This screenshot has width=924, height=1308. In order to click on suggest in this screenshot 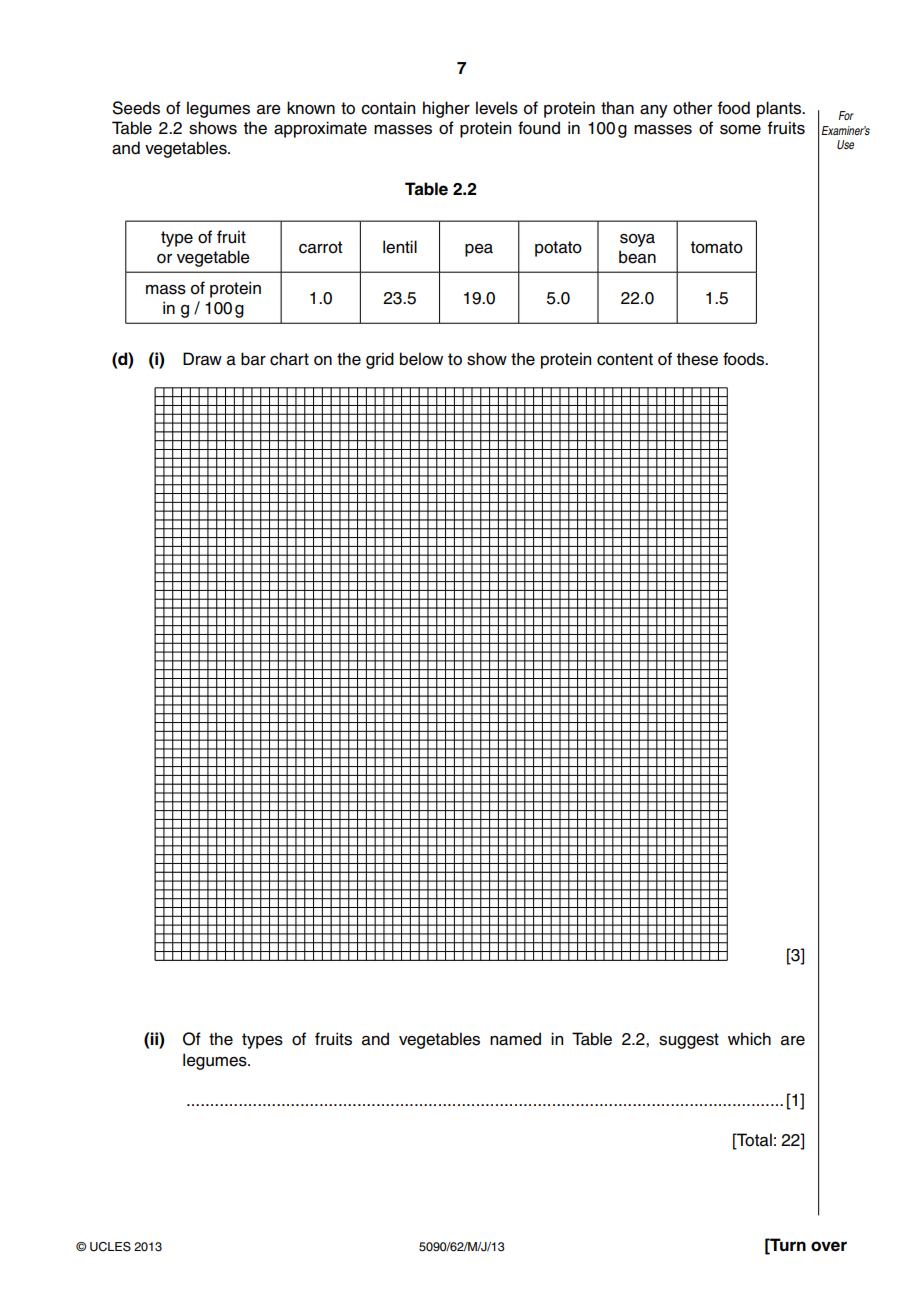, I will do `click(689, 1041)`.
